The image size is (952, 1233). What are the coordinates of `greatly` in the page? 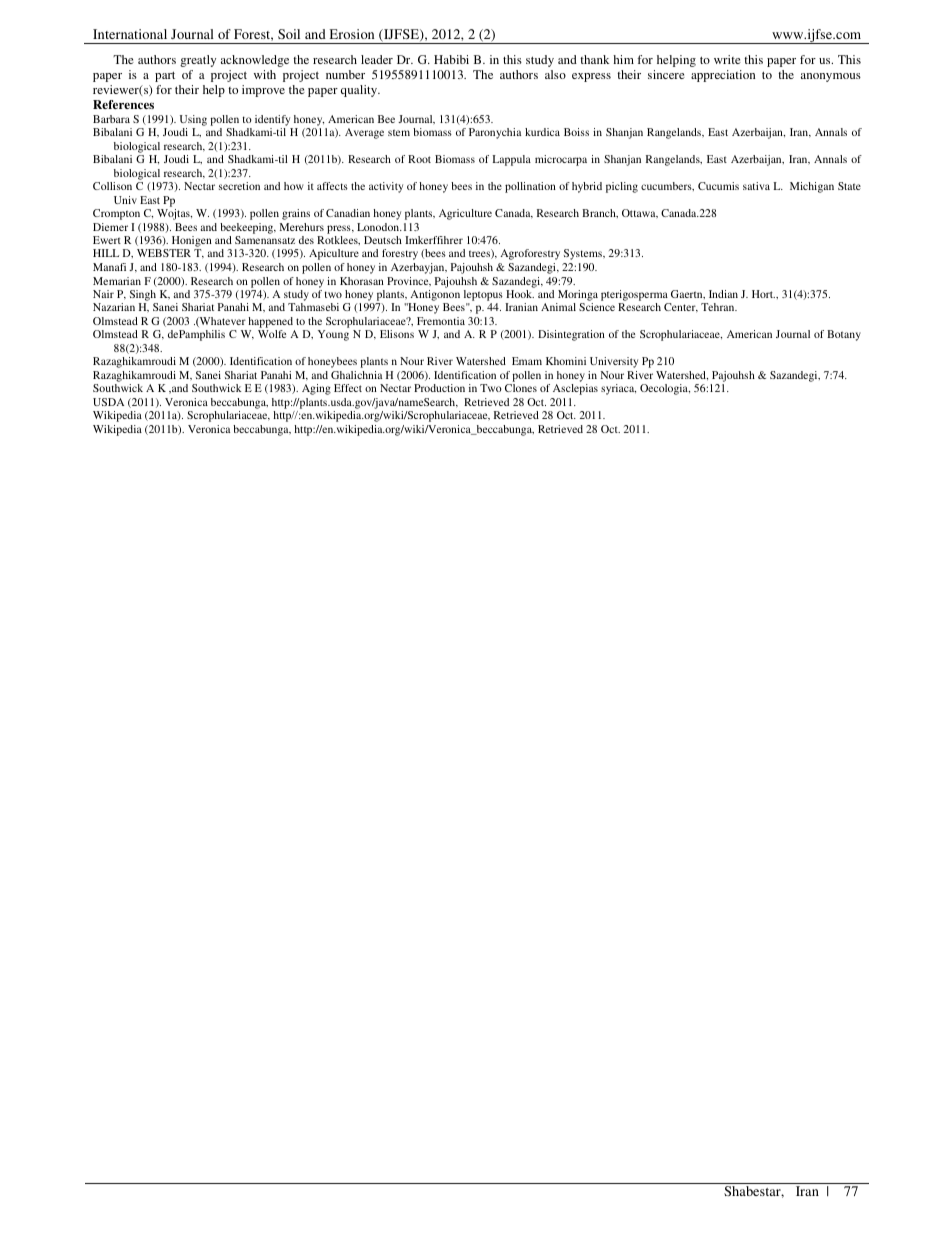 It's located at (198, 61).
